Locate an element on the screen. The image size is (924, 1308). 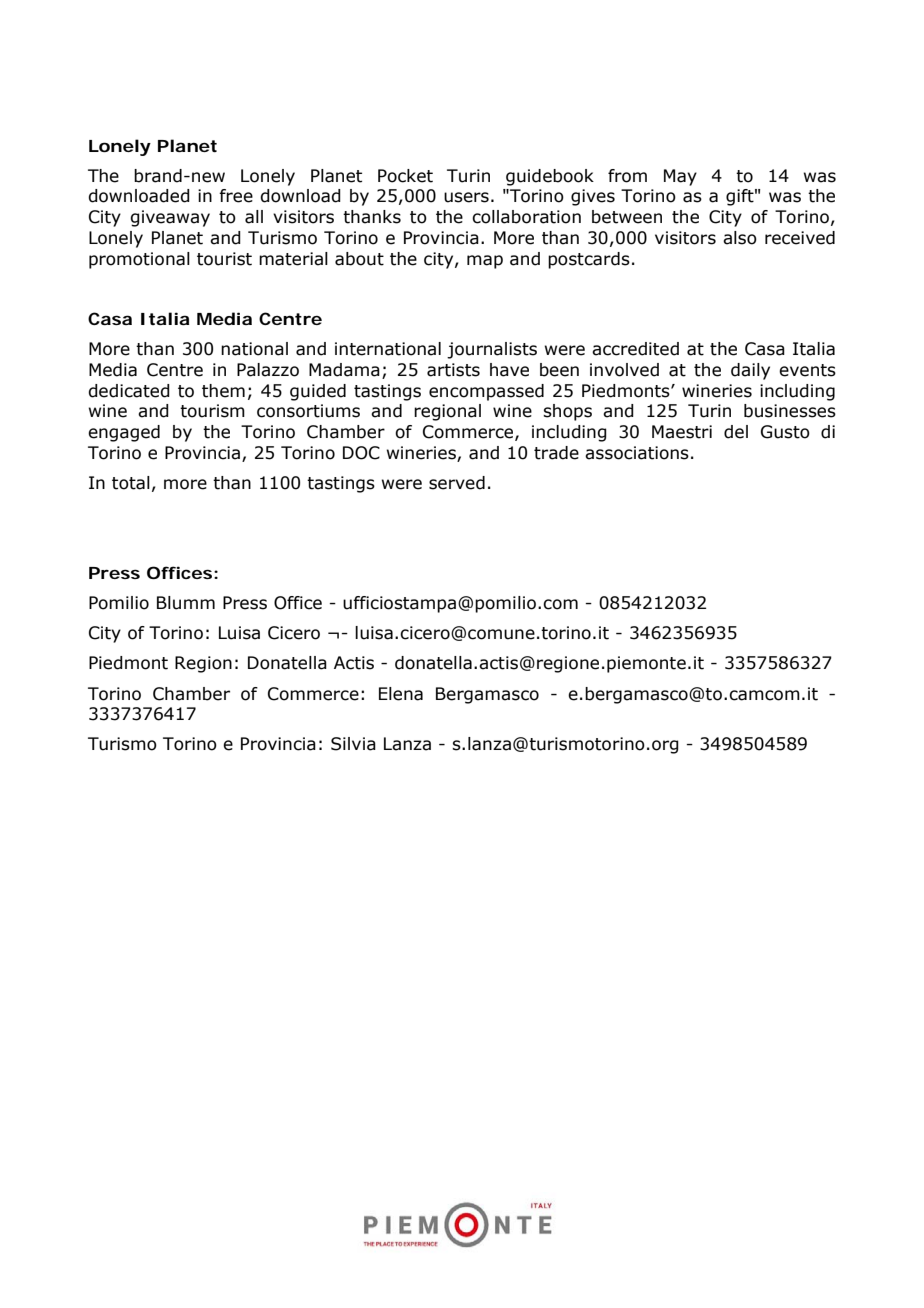
users is located at coordinates (466, 197).
